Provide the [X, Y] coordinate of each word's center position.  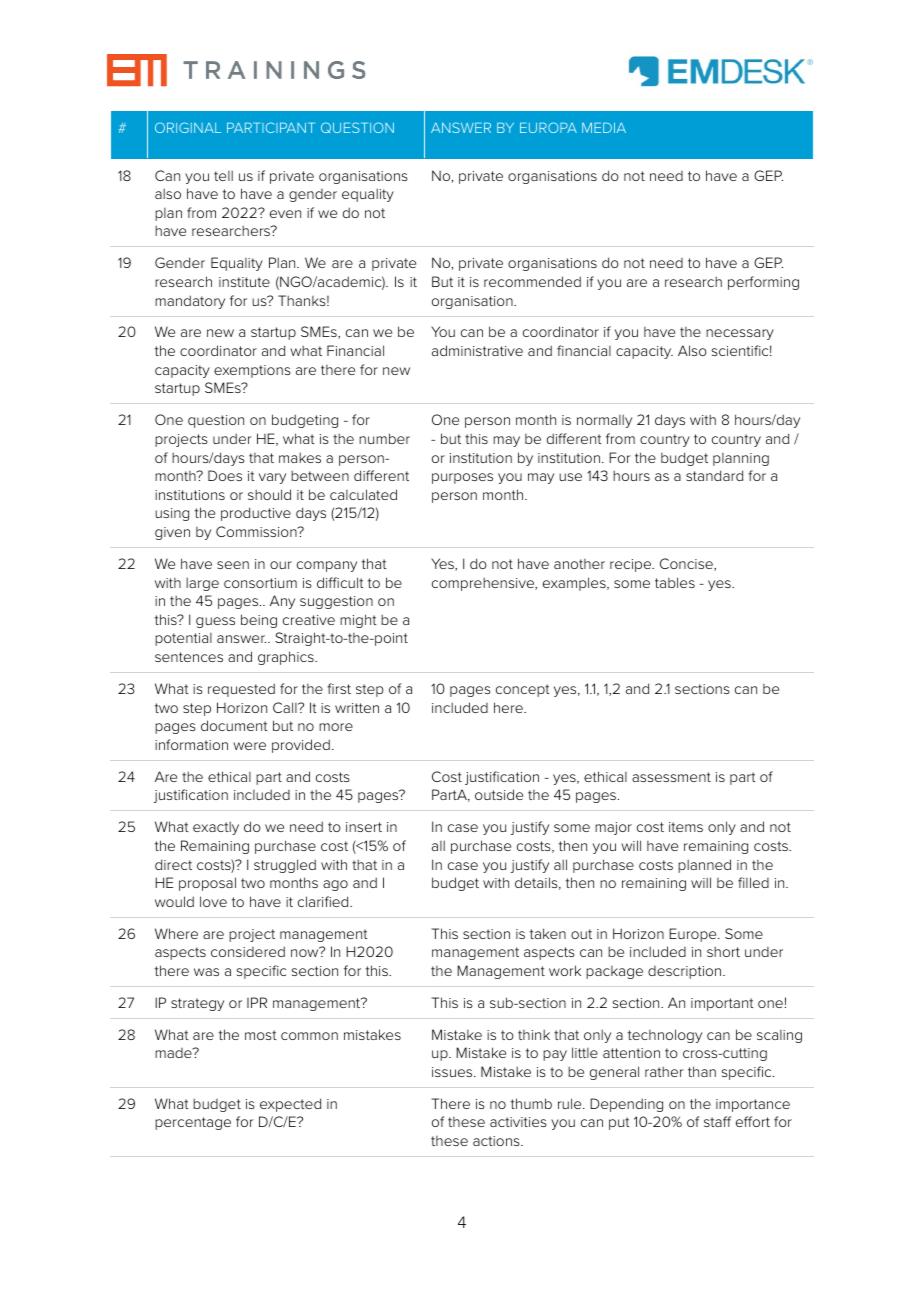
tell [223, 175]
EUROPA [548, 127]
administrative [477, 350]
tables [675, 582]
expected [290, 1105]
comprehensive [484, 584]
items [686, 827]
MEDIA [604, 128]
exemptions [252, 371]
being [259, 621]
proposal [207, 884]
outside [499, 794]
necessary [740, 334]
